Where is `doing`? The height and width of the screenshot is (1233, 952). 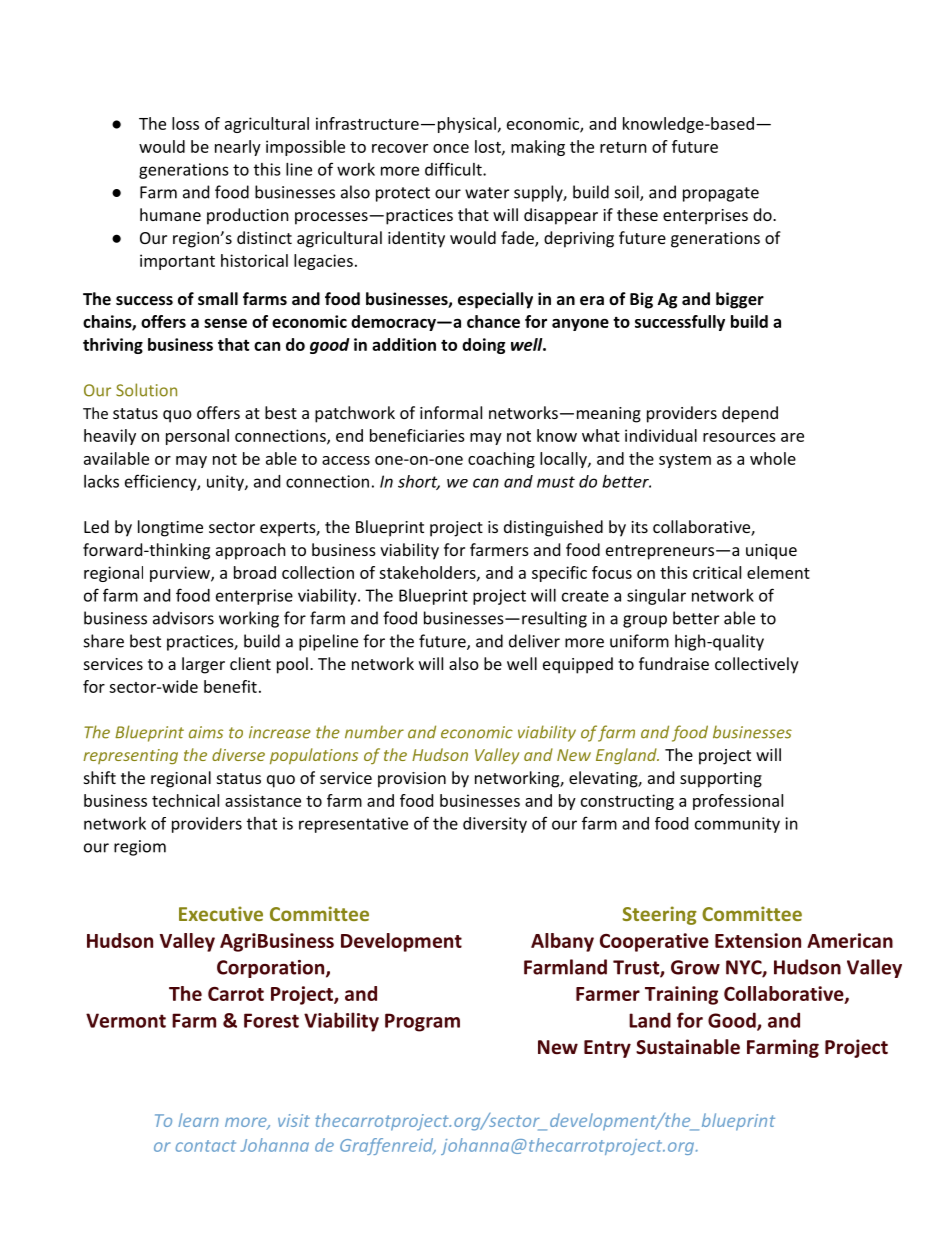
doing is located at coordinates (483, 346).
